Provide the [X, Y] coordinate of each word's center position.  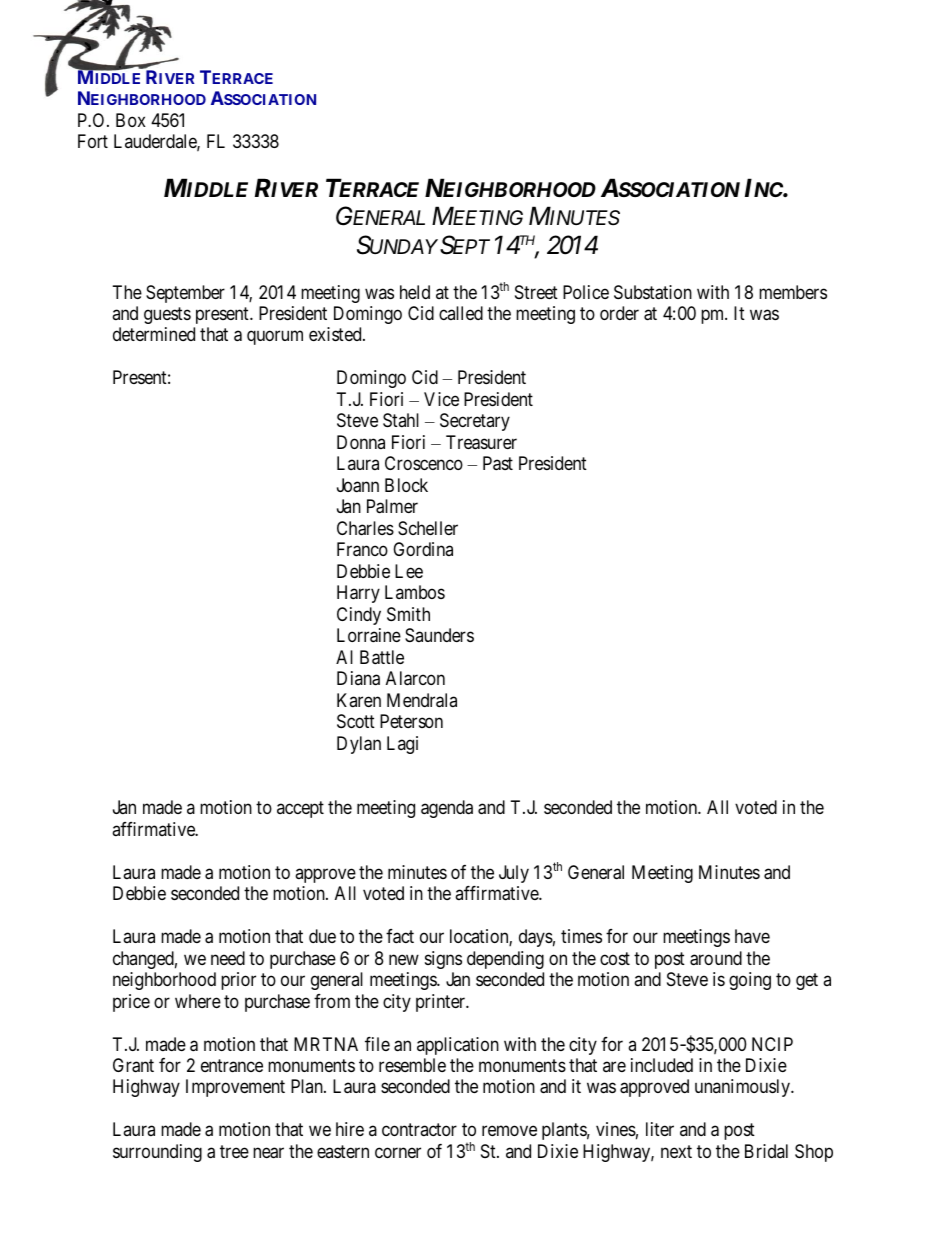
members [793, 292]
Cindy [359, 616]
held [415, 292]
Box [131, 120]
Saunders [439, 635]
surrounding [157, 1153]
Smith [408, 614]
